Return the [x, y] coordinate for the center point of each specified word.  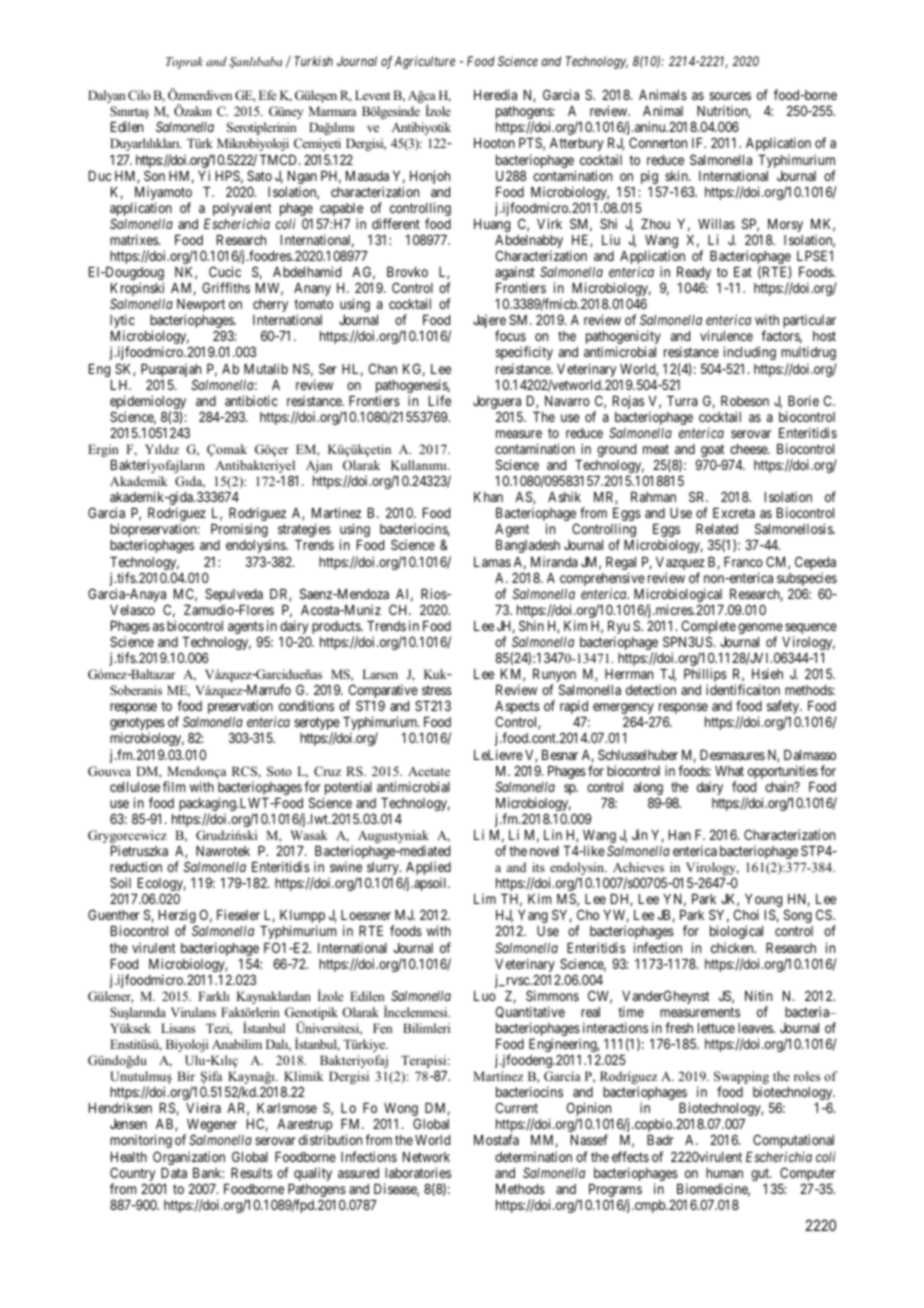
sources [730, 96]
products [337, 629]
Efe [268, 95]
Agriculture [424, 62]
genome [760, 630]
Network [426, 1157]
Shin [531, 625]
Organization [189, 1158]
